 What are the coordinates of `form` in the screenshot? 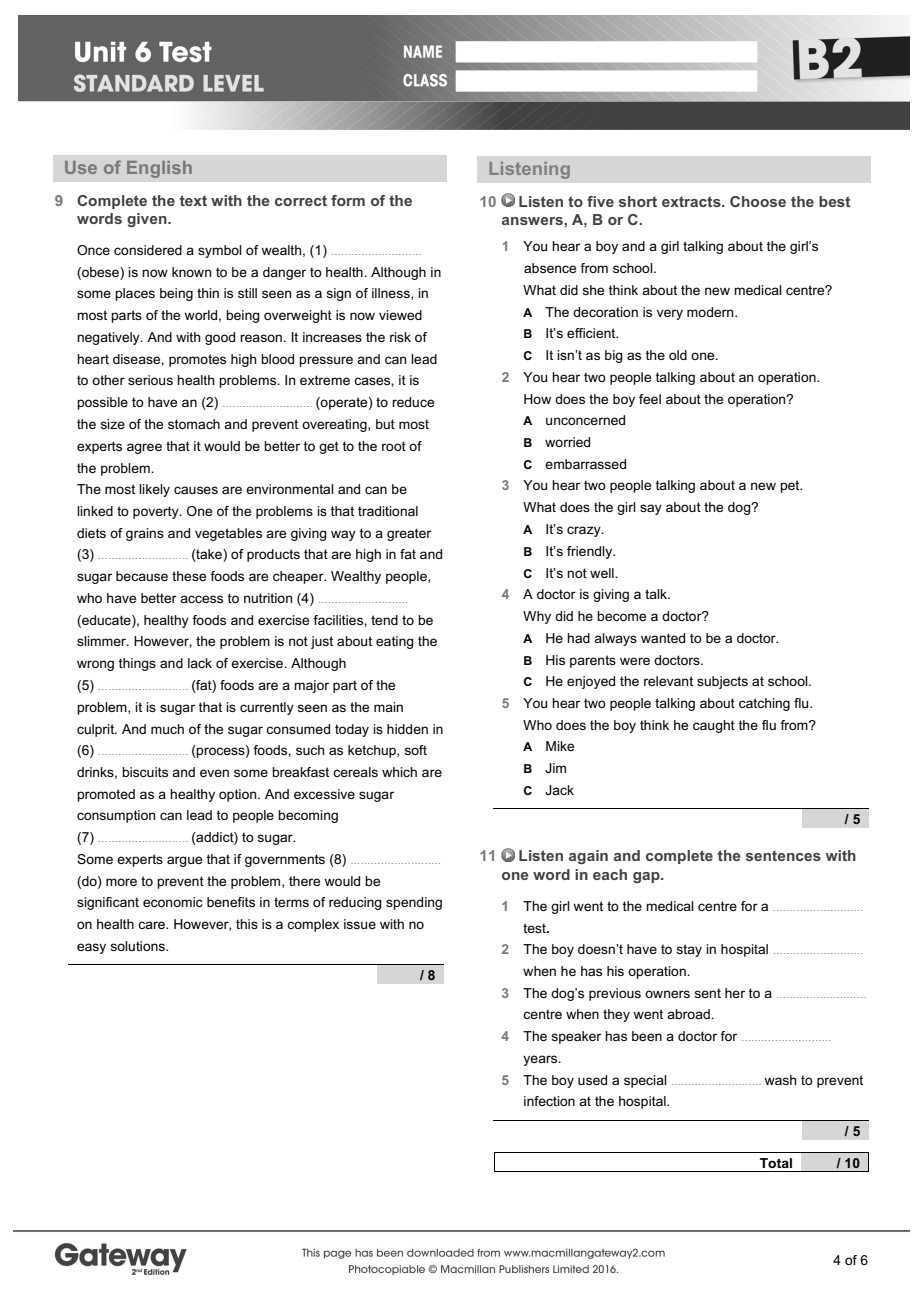 It's located at (348, 200).
